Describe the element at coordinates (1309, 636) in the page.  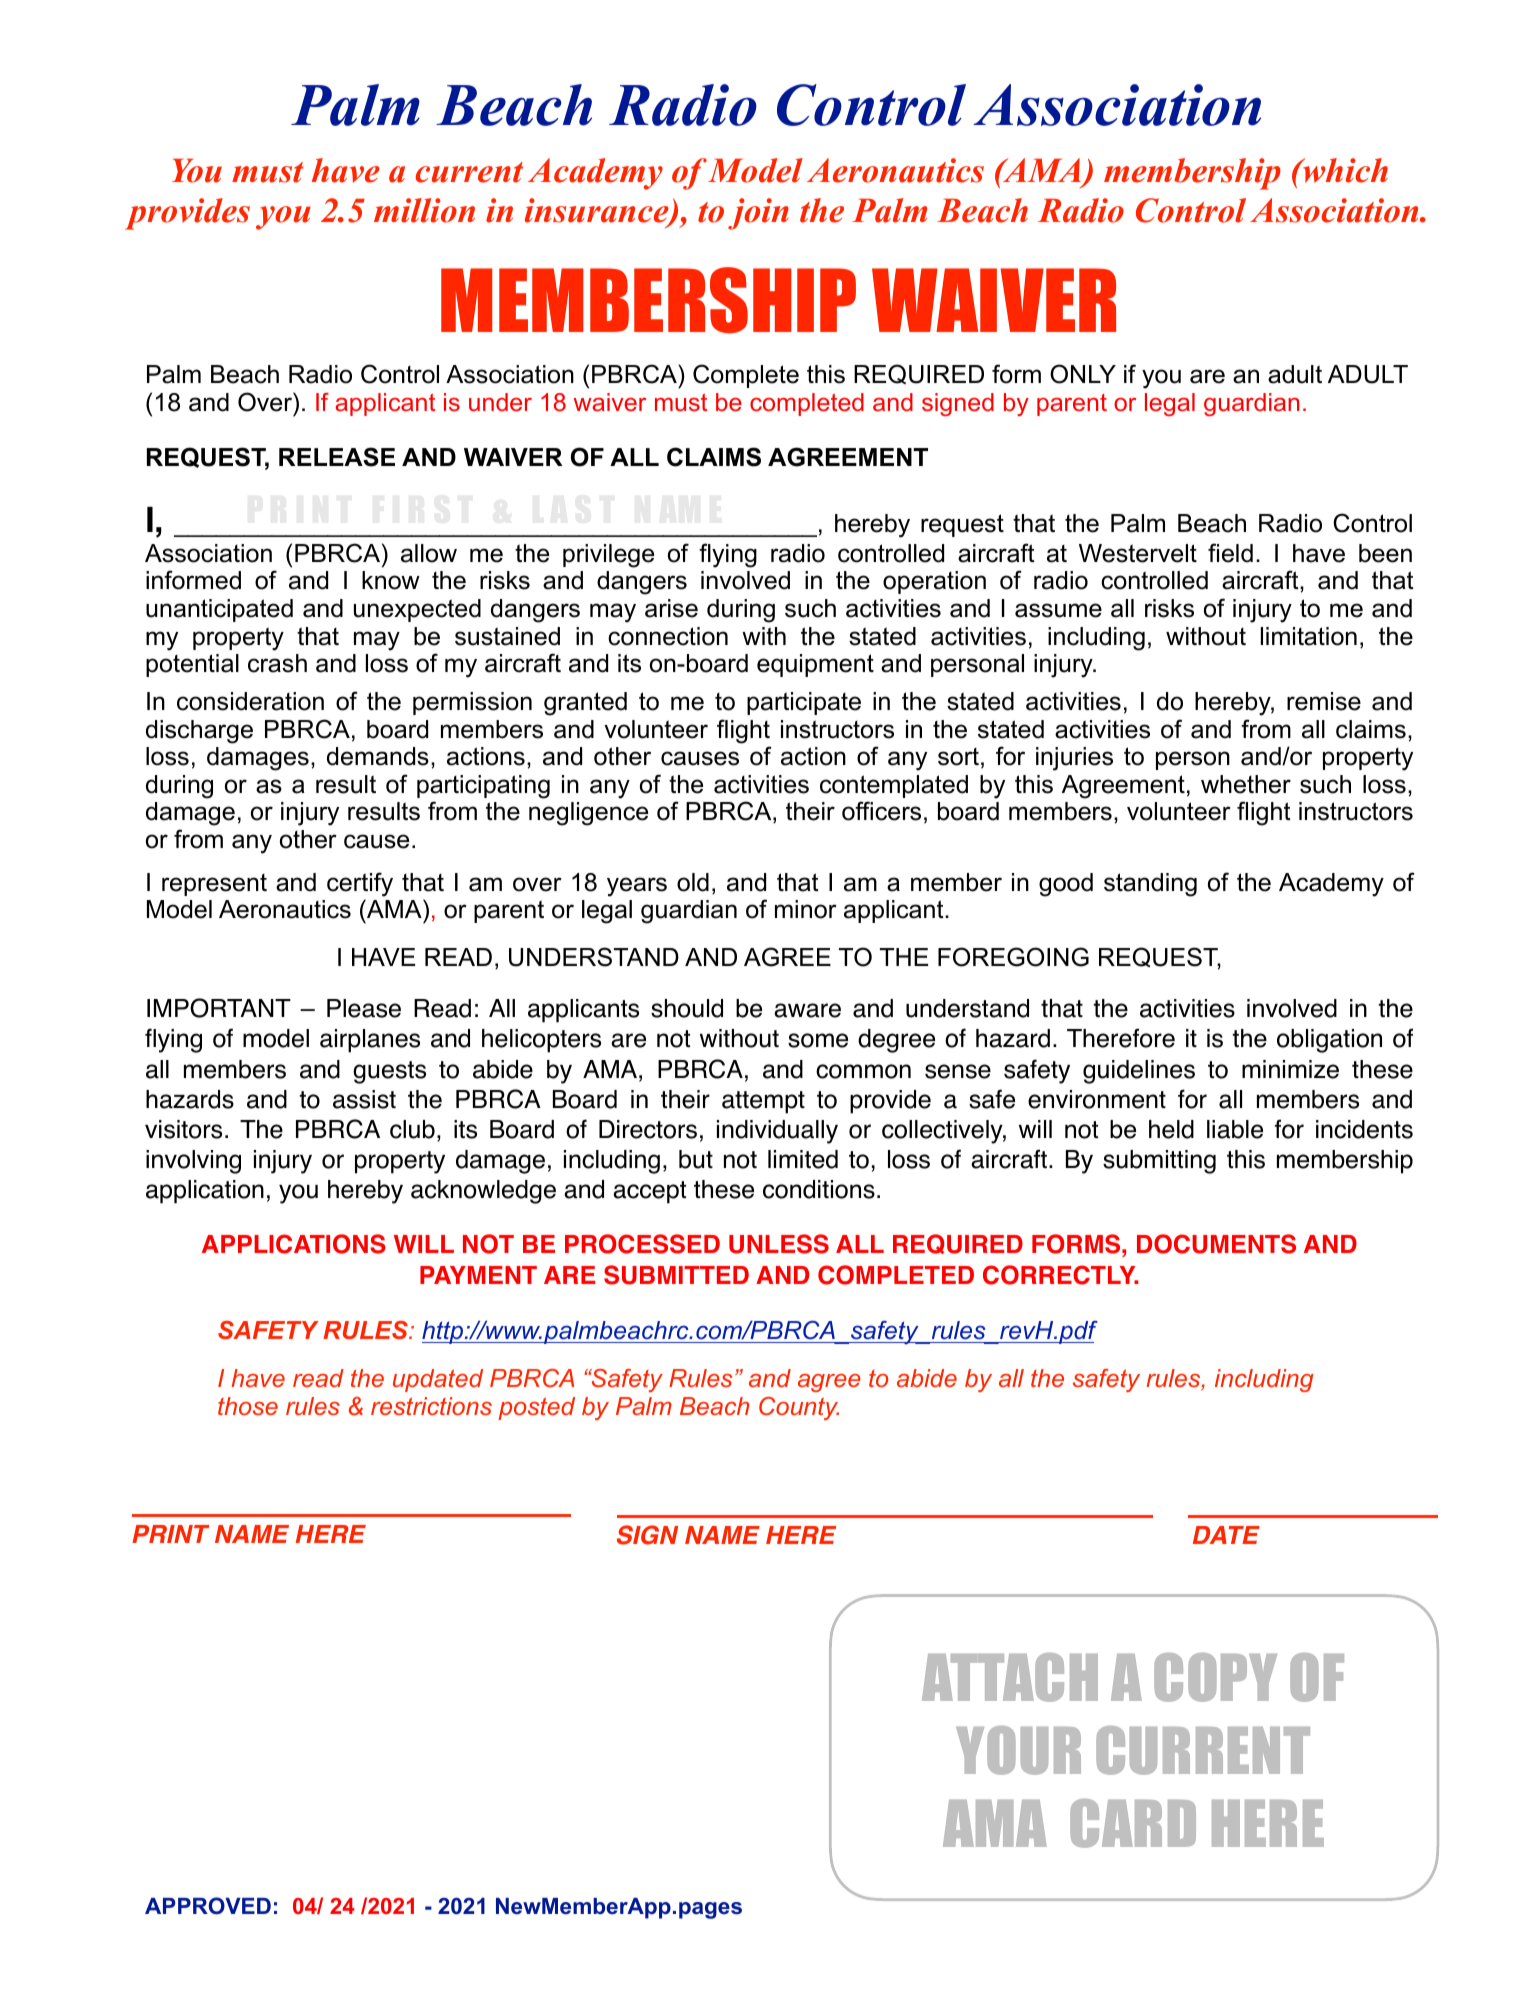
I see `limitation` at that location.
